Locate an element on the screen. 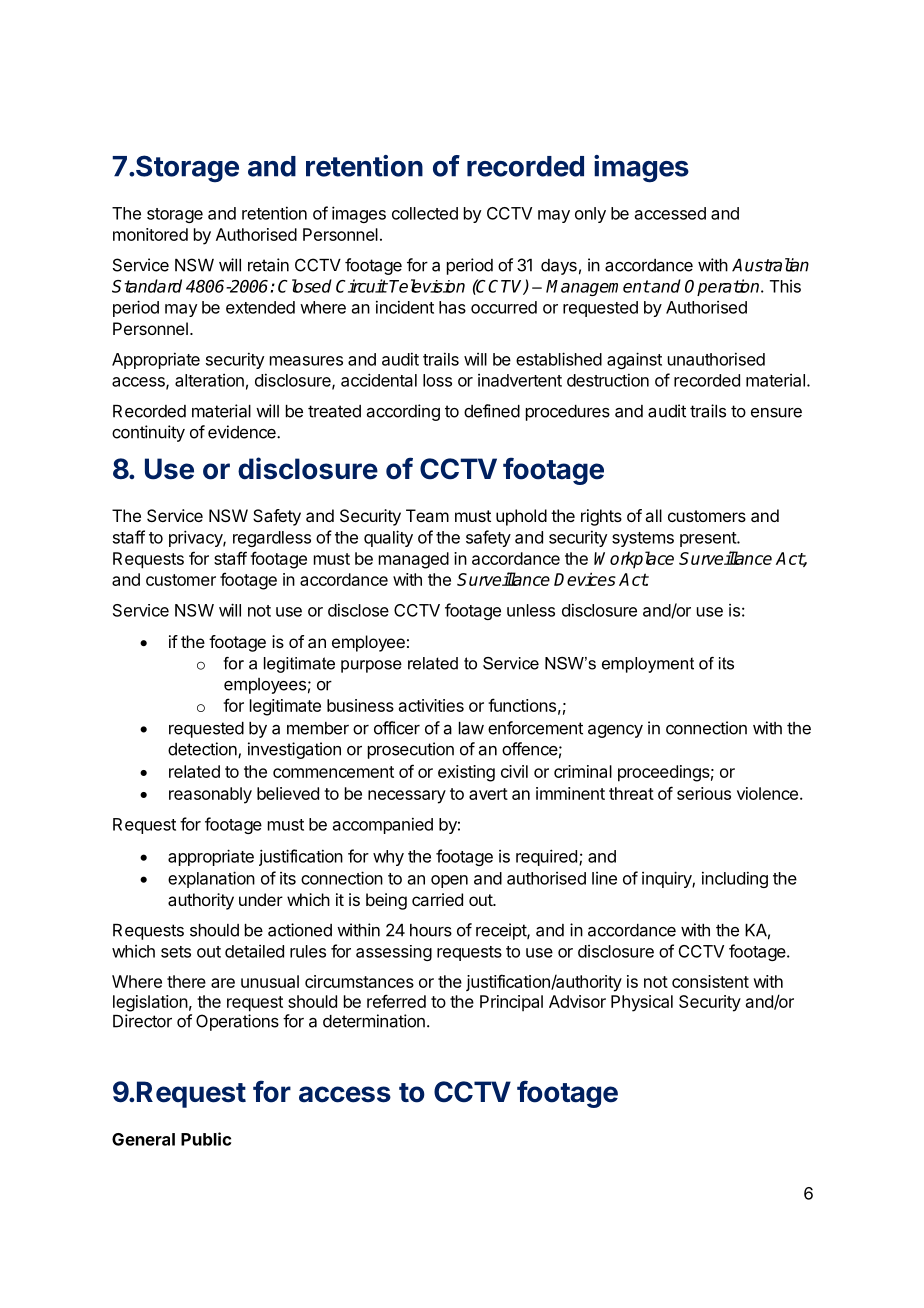  open is located at coordinates (449, 881).
